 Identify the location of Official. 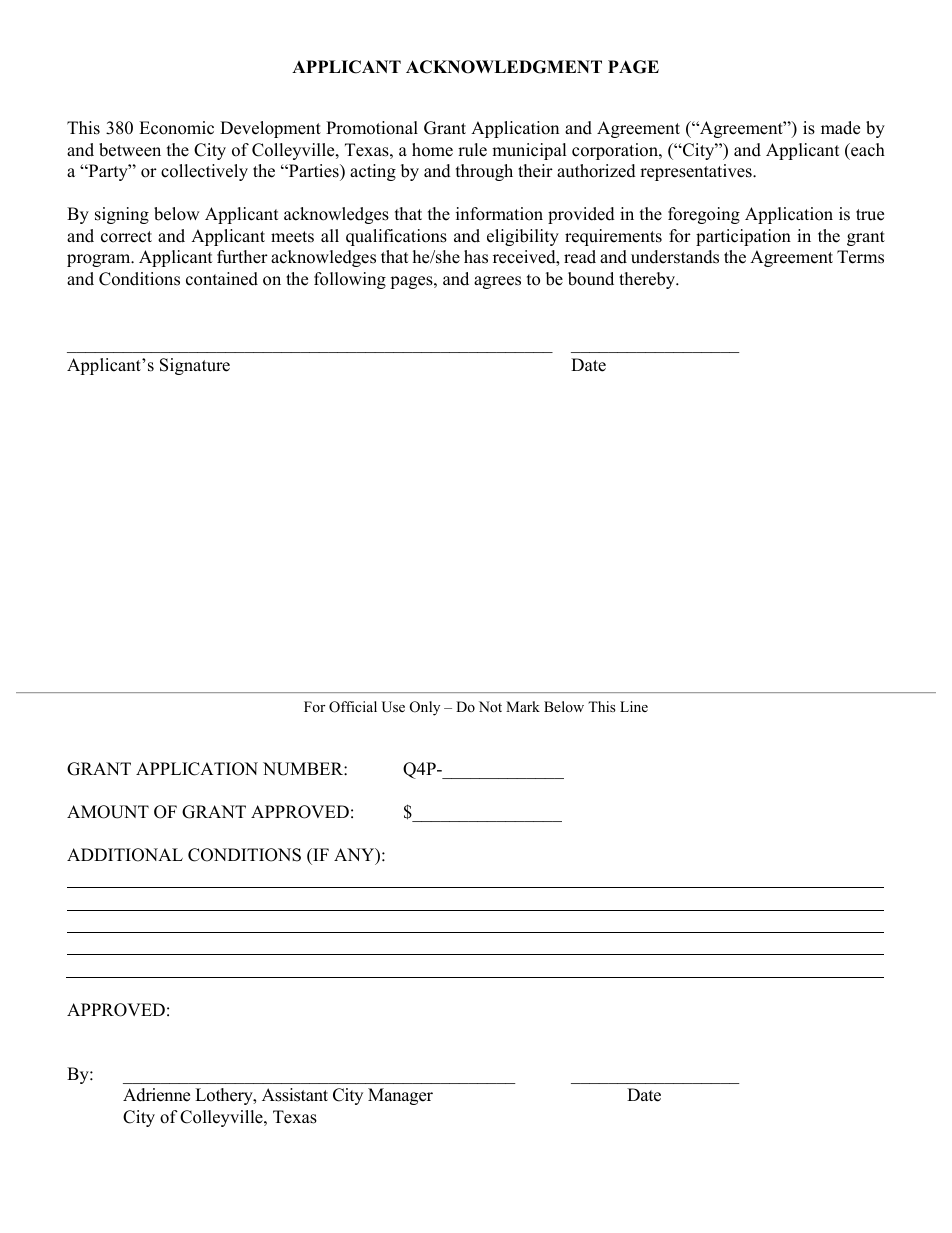
(353, 707).
